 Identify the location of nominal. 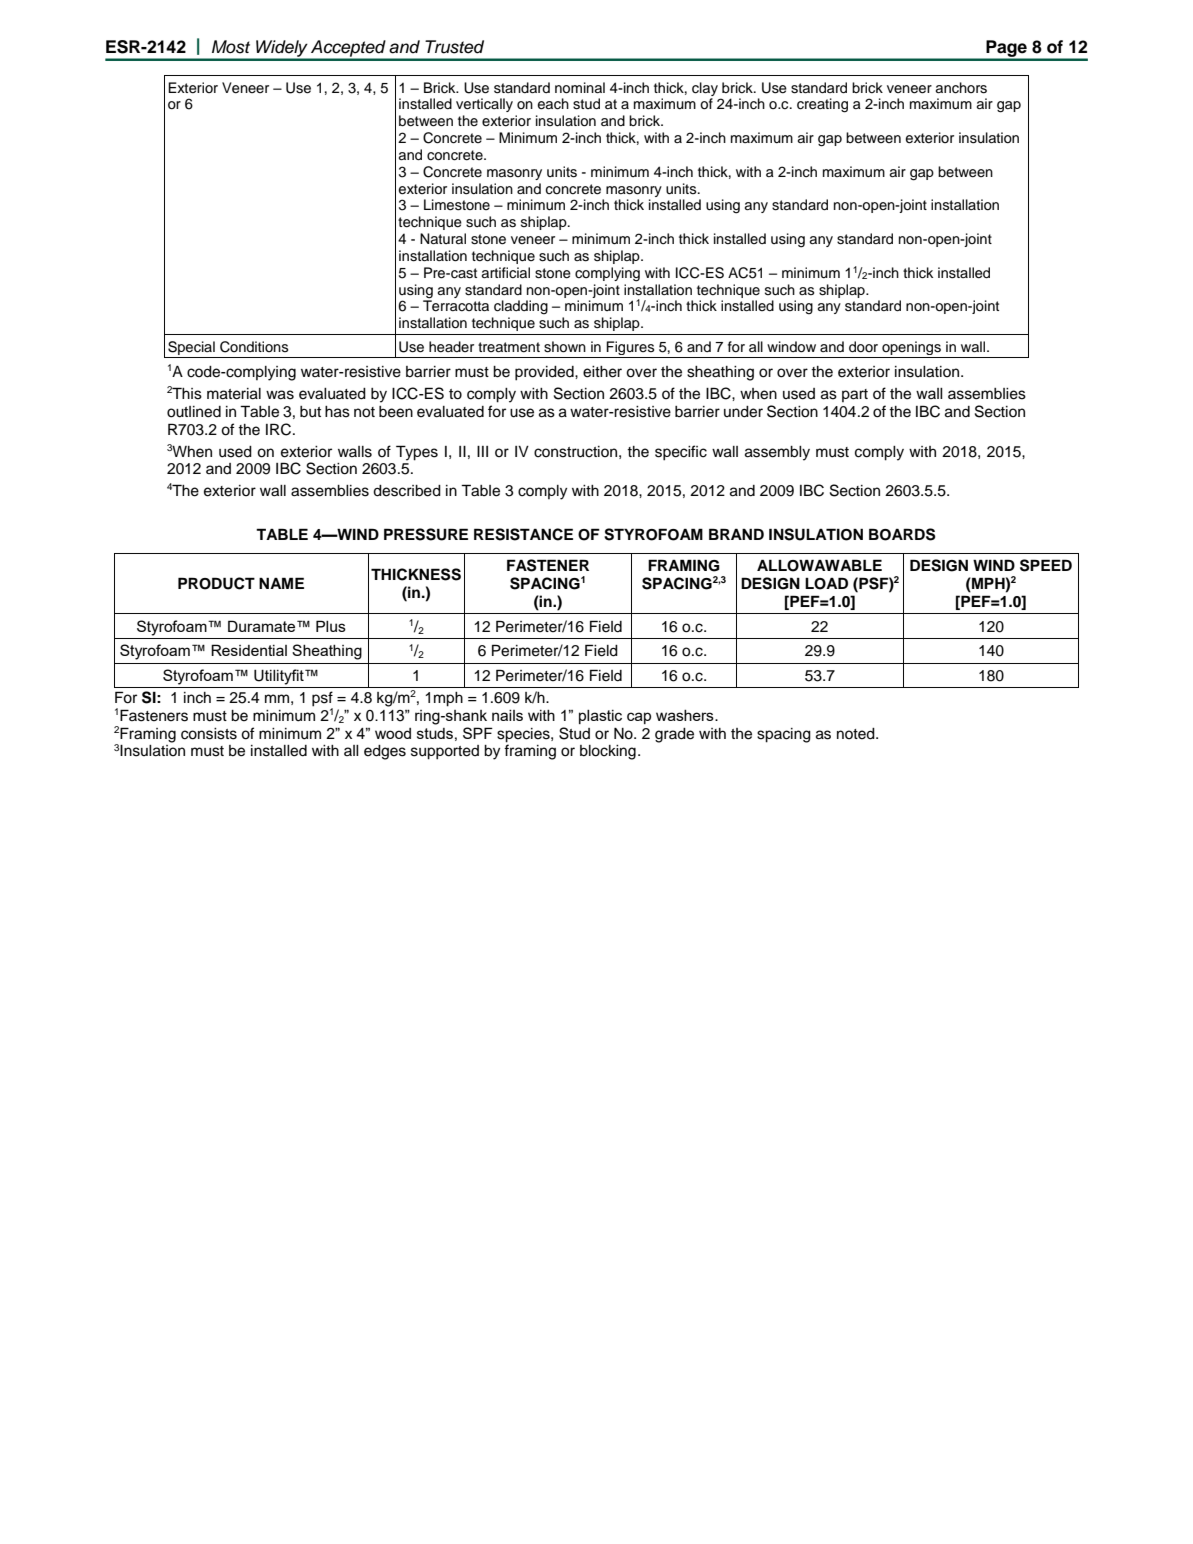
(580, 88).
